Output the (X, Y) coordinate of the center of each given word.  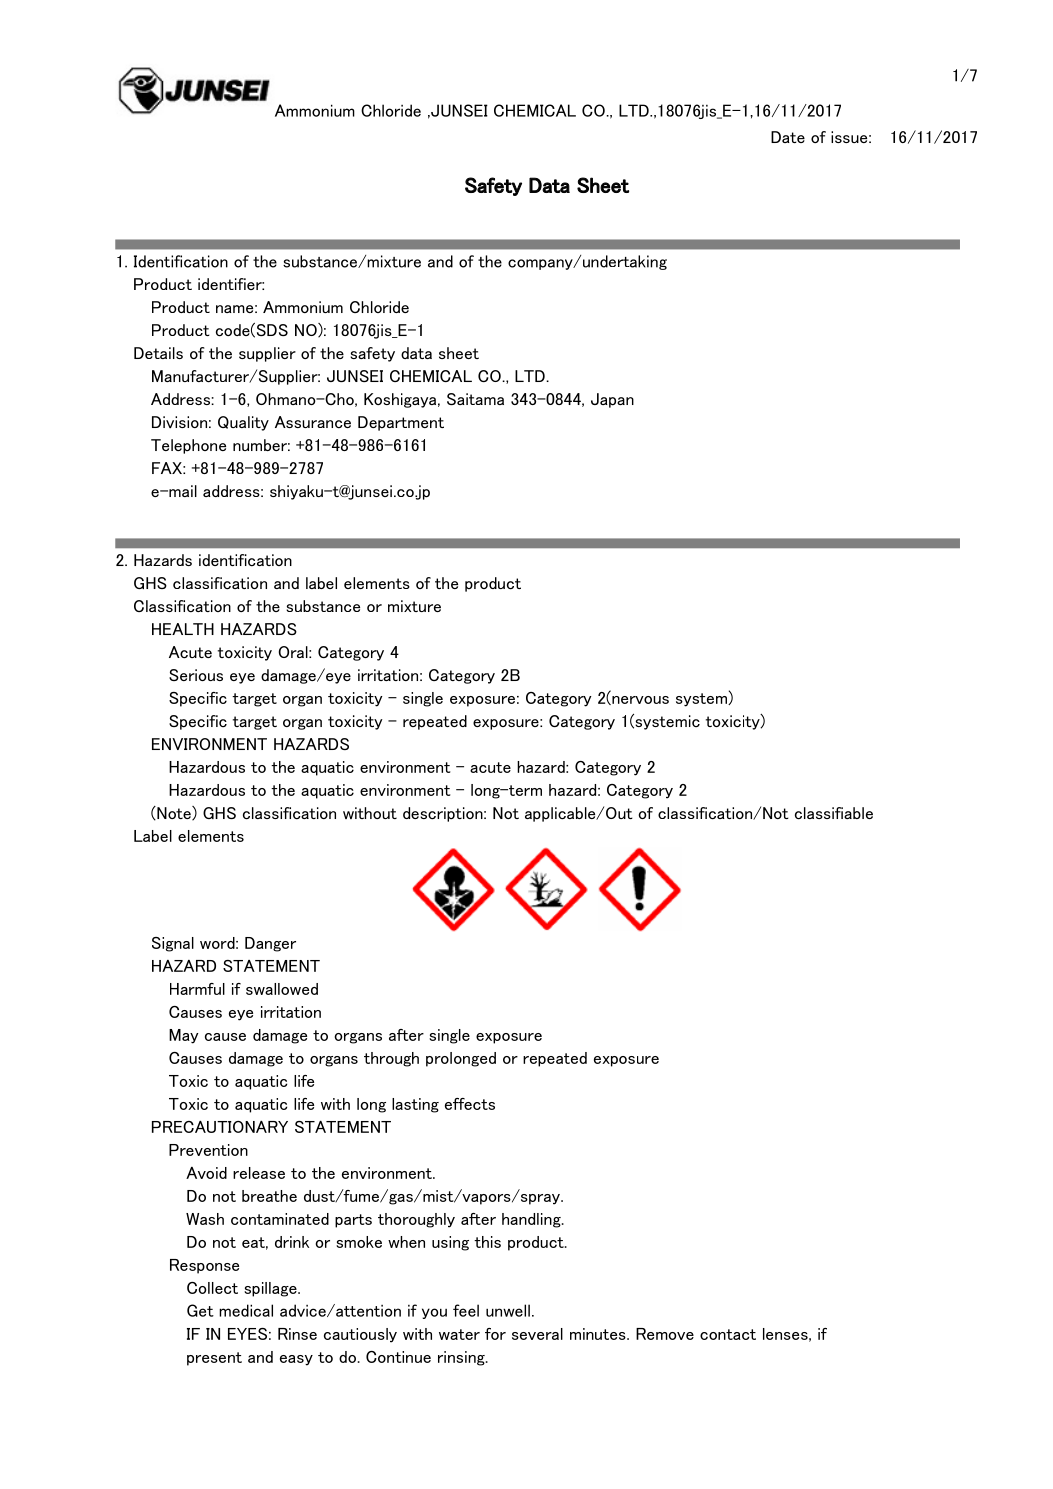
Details (158, 353)
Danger (270, 944)
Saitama (475, 399)
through (391, 1059)
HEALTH (183, 629)
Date (788, 137)
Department (401, 423)
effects (470, 1104)
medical (246, 1310)
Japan (612, 400)
